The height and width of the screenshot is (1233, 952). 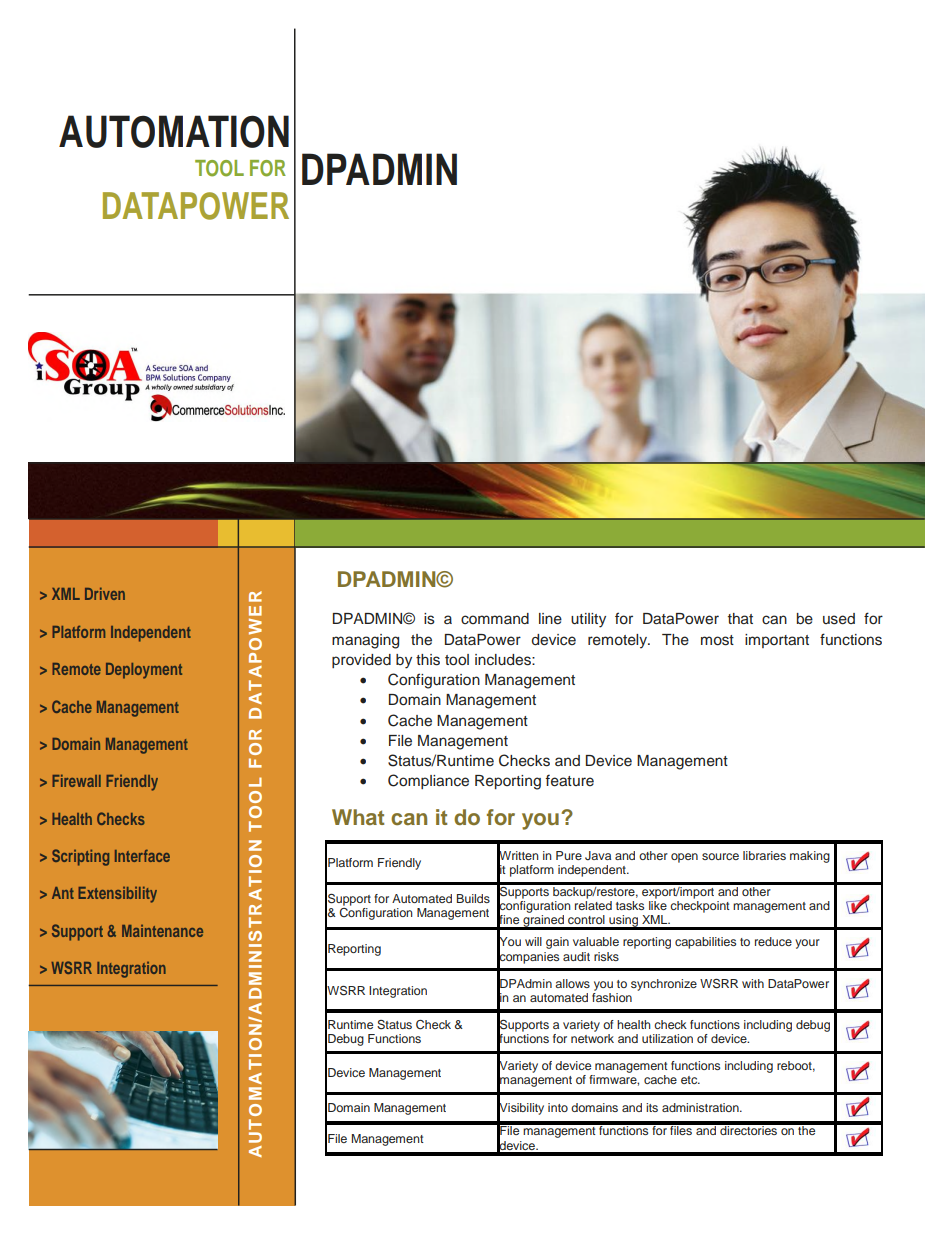 What do you see at coordinates (690, 1080) in the screenshot?
I see `etc` at bounding box center [690, 1080].
